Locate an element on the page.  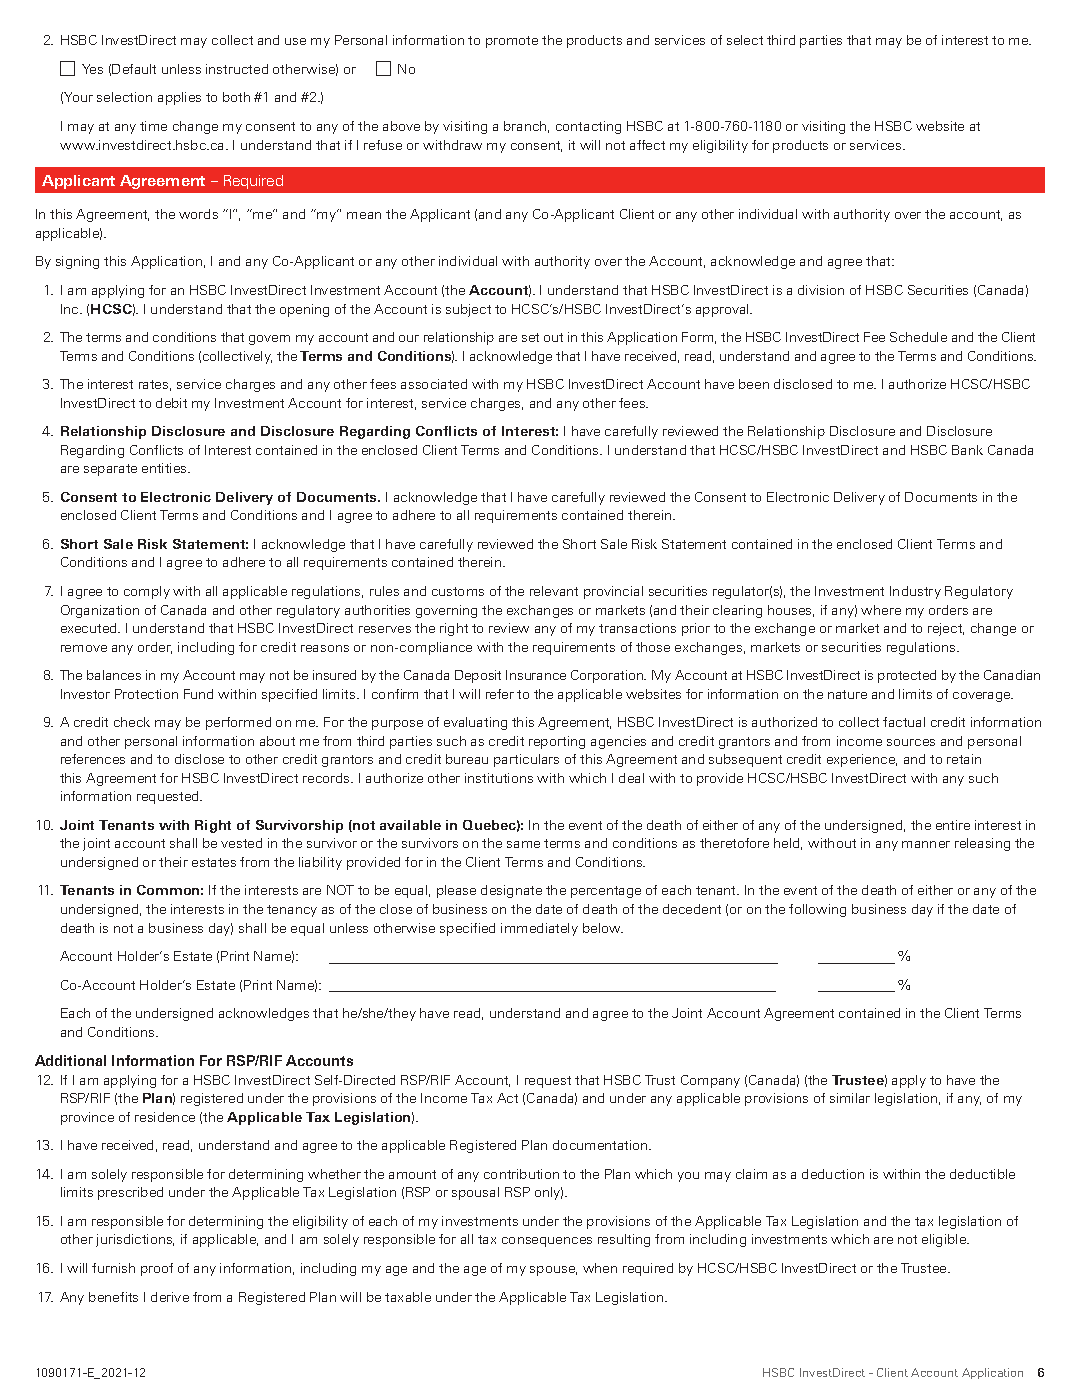
applies is located at coordinates (179, 98).
